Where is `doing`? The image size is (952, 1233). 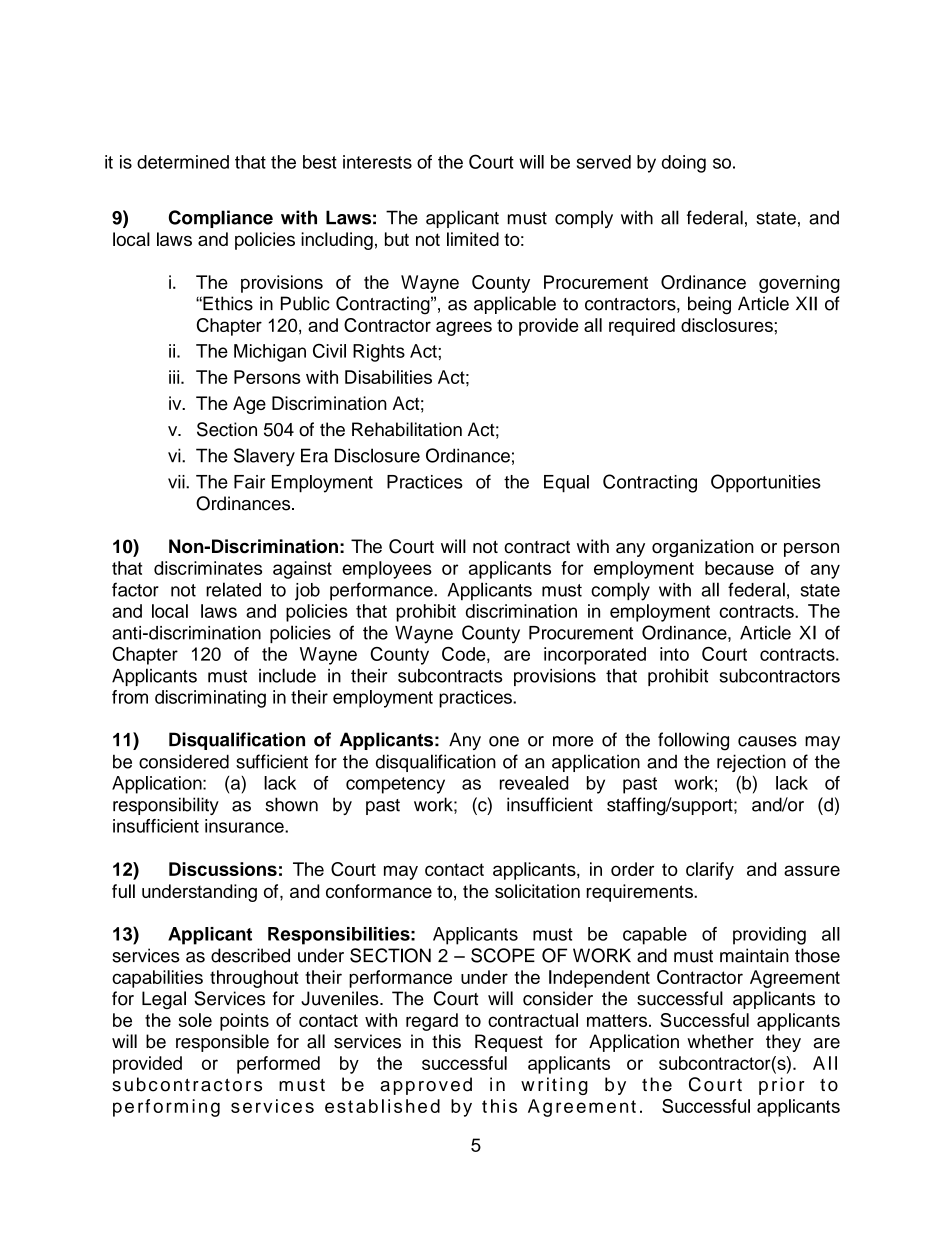 doing is located at coordinates (684, 164).
